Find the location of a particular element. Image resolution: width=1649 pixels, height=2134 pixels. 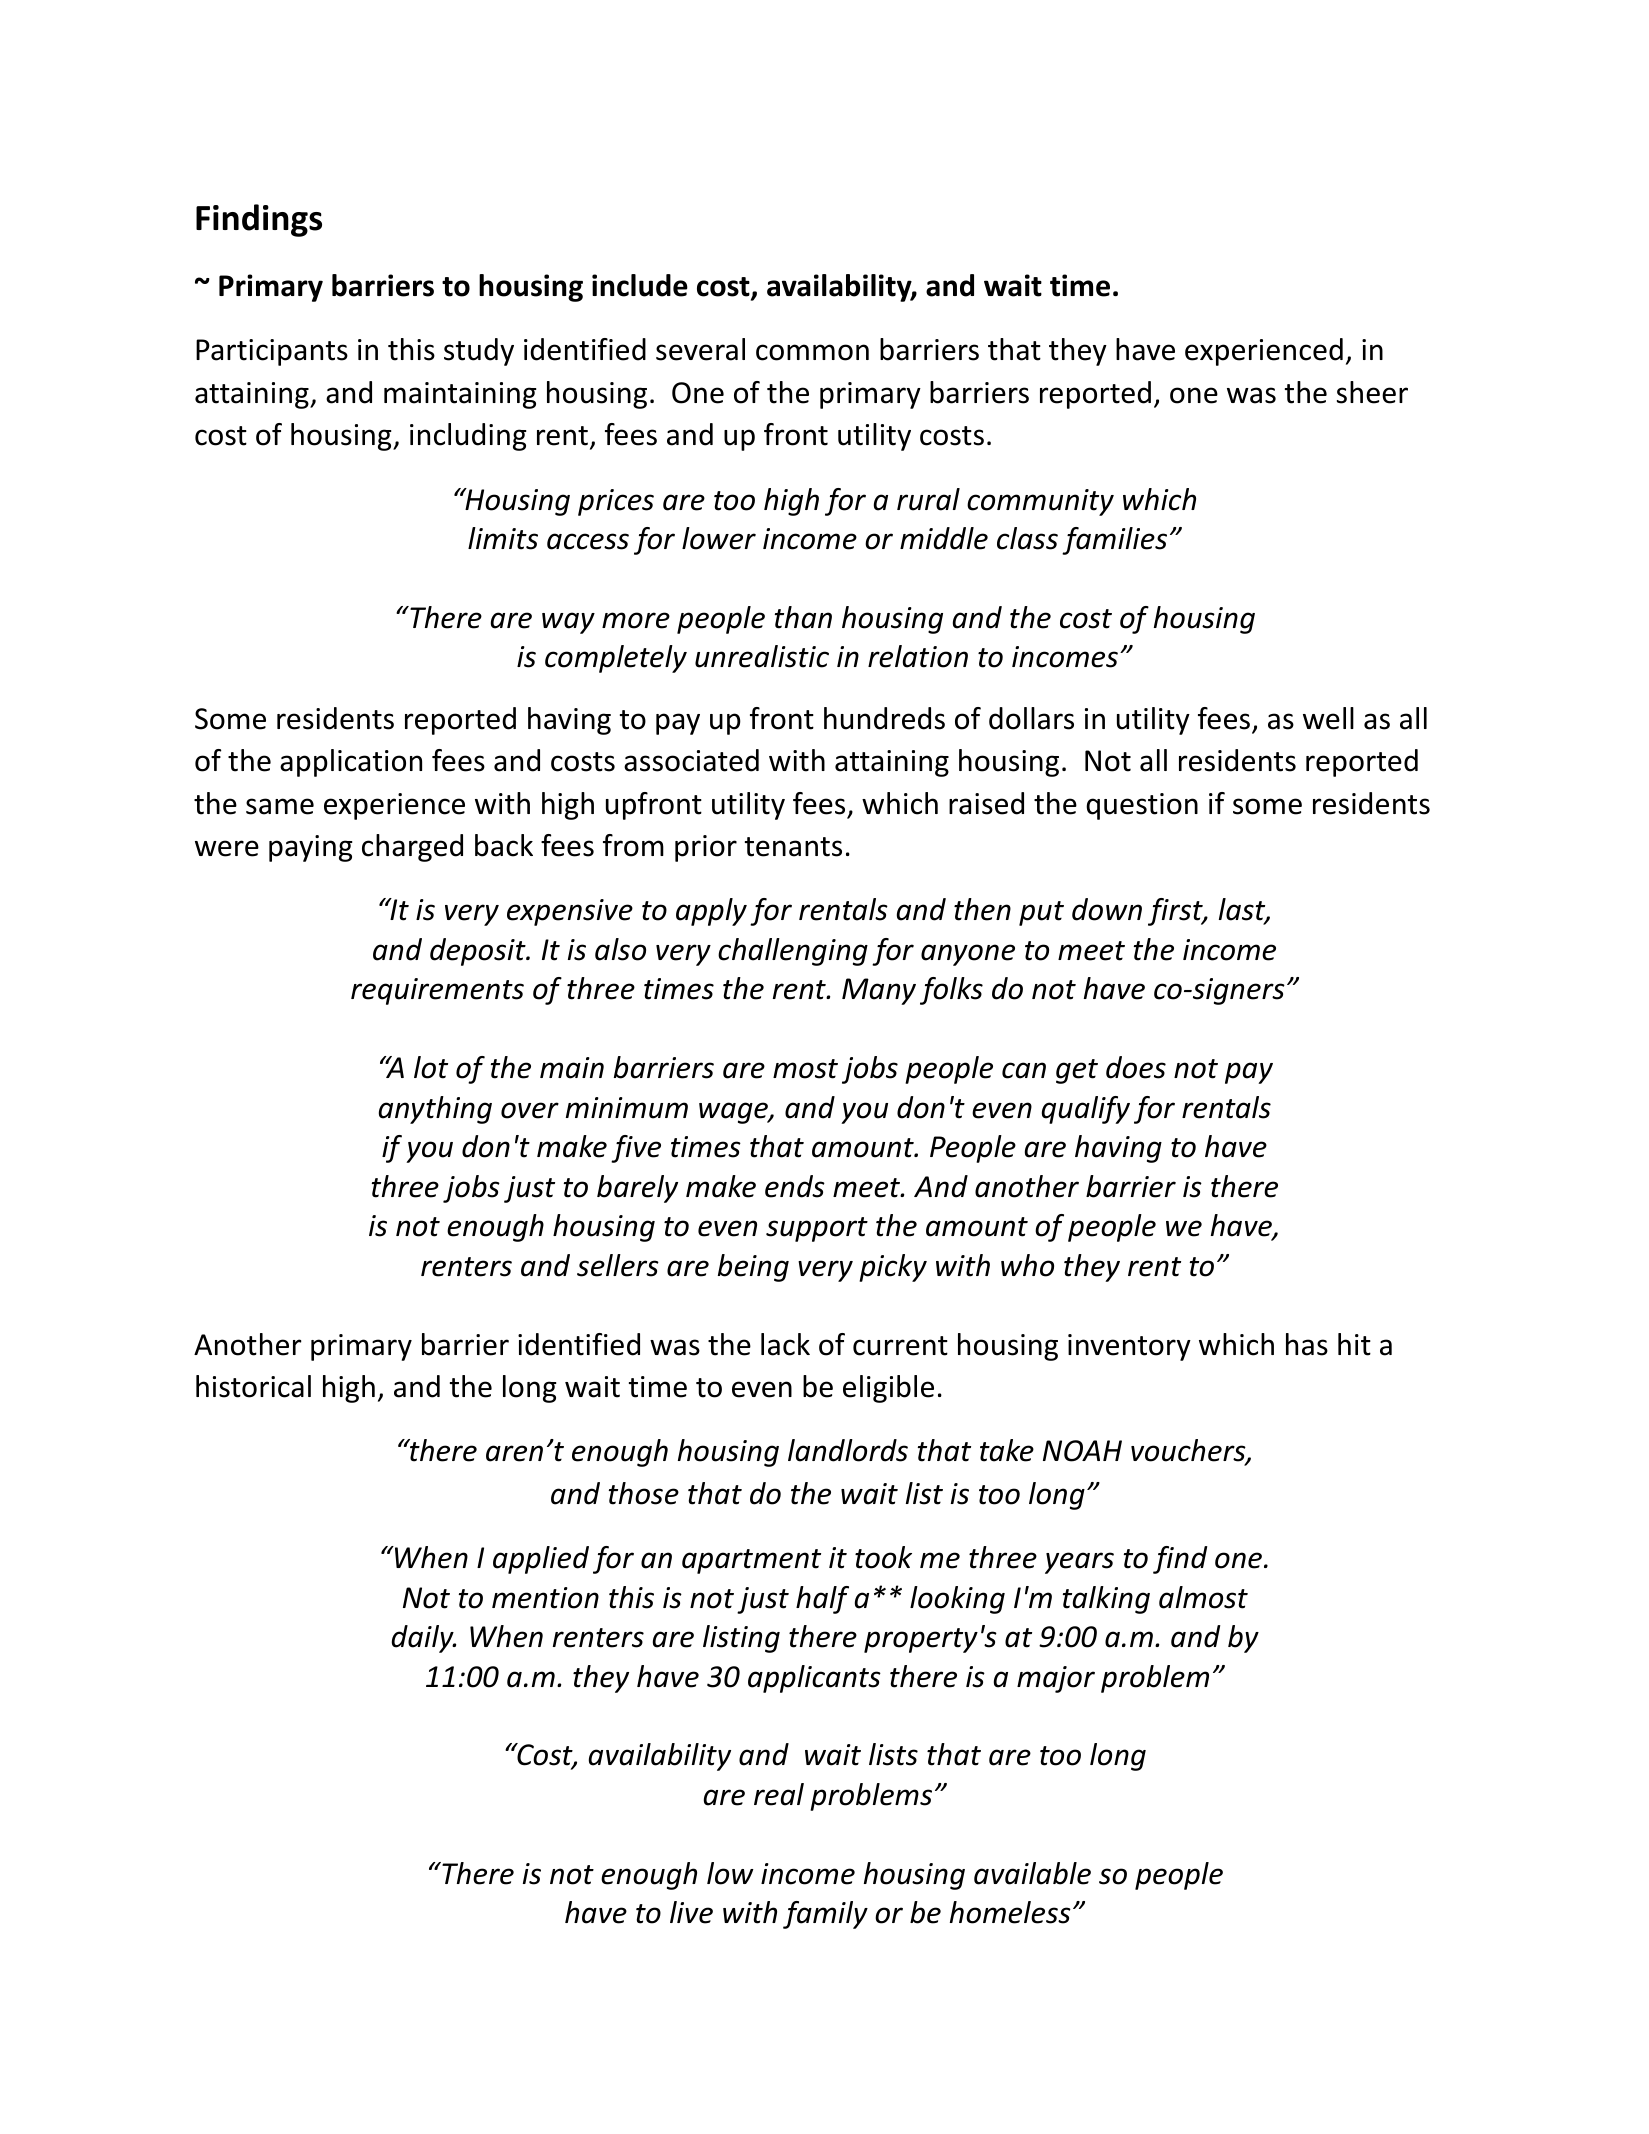

common is located at coordinates (812, 352).
